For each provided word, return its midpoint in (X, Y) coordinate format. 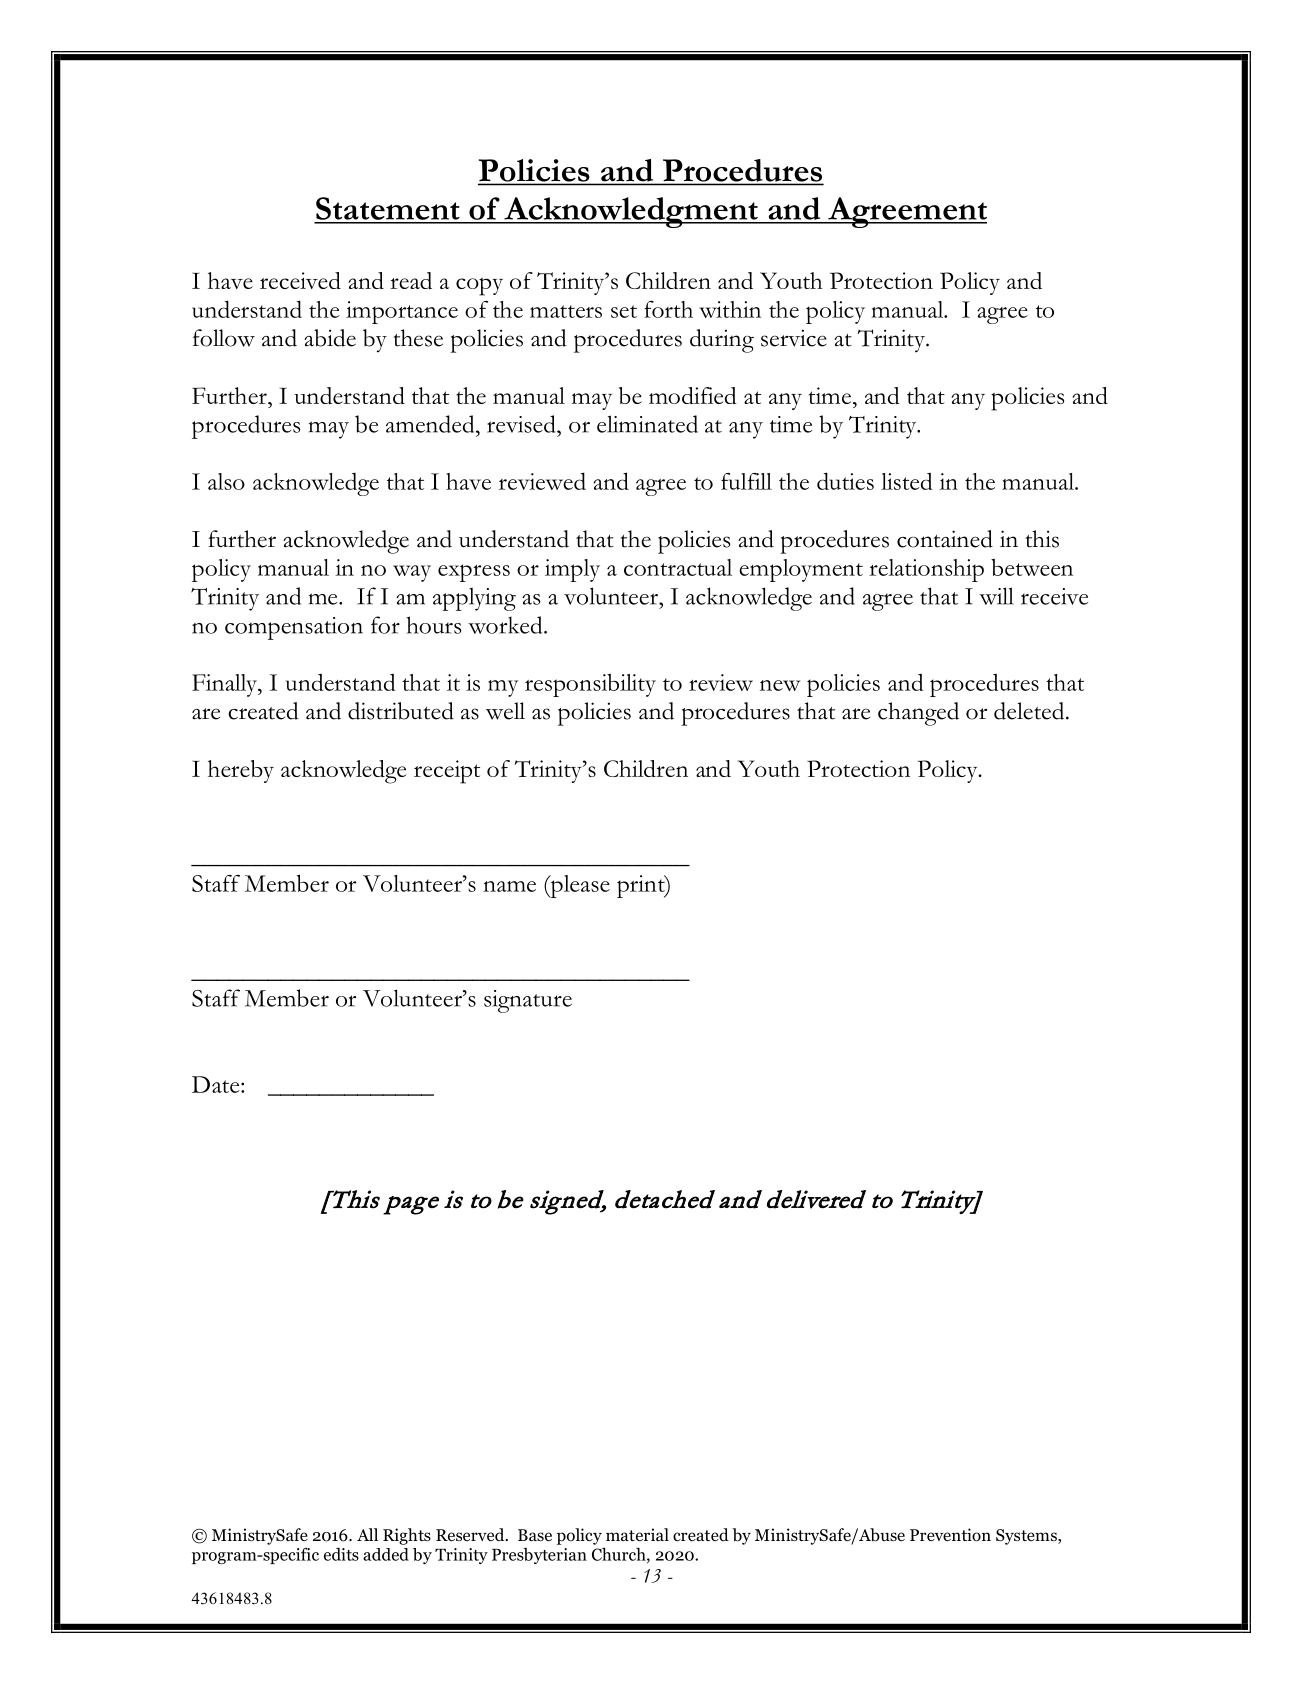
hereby (241, 771)
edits (341, 1554)
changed (918, 714)
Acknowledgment (631, 212)
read (411, 280)
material (637, 1534)
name (509, 886)
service (794, 338)
